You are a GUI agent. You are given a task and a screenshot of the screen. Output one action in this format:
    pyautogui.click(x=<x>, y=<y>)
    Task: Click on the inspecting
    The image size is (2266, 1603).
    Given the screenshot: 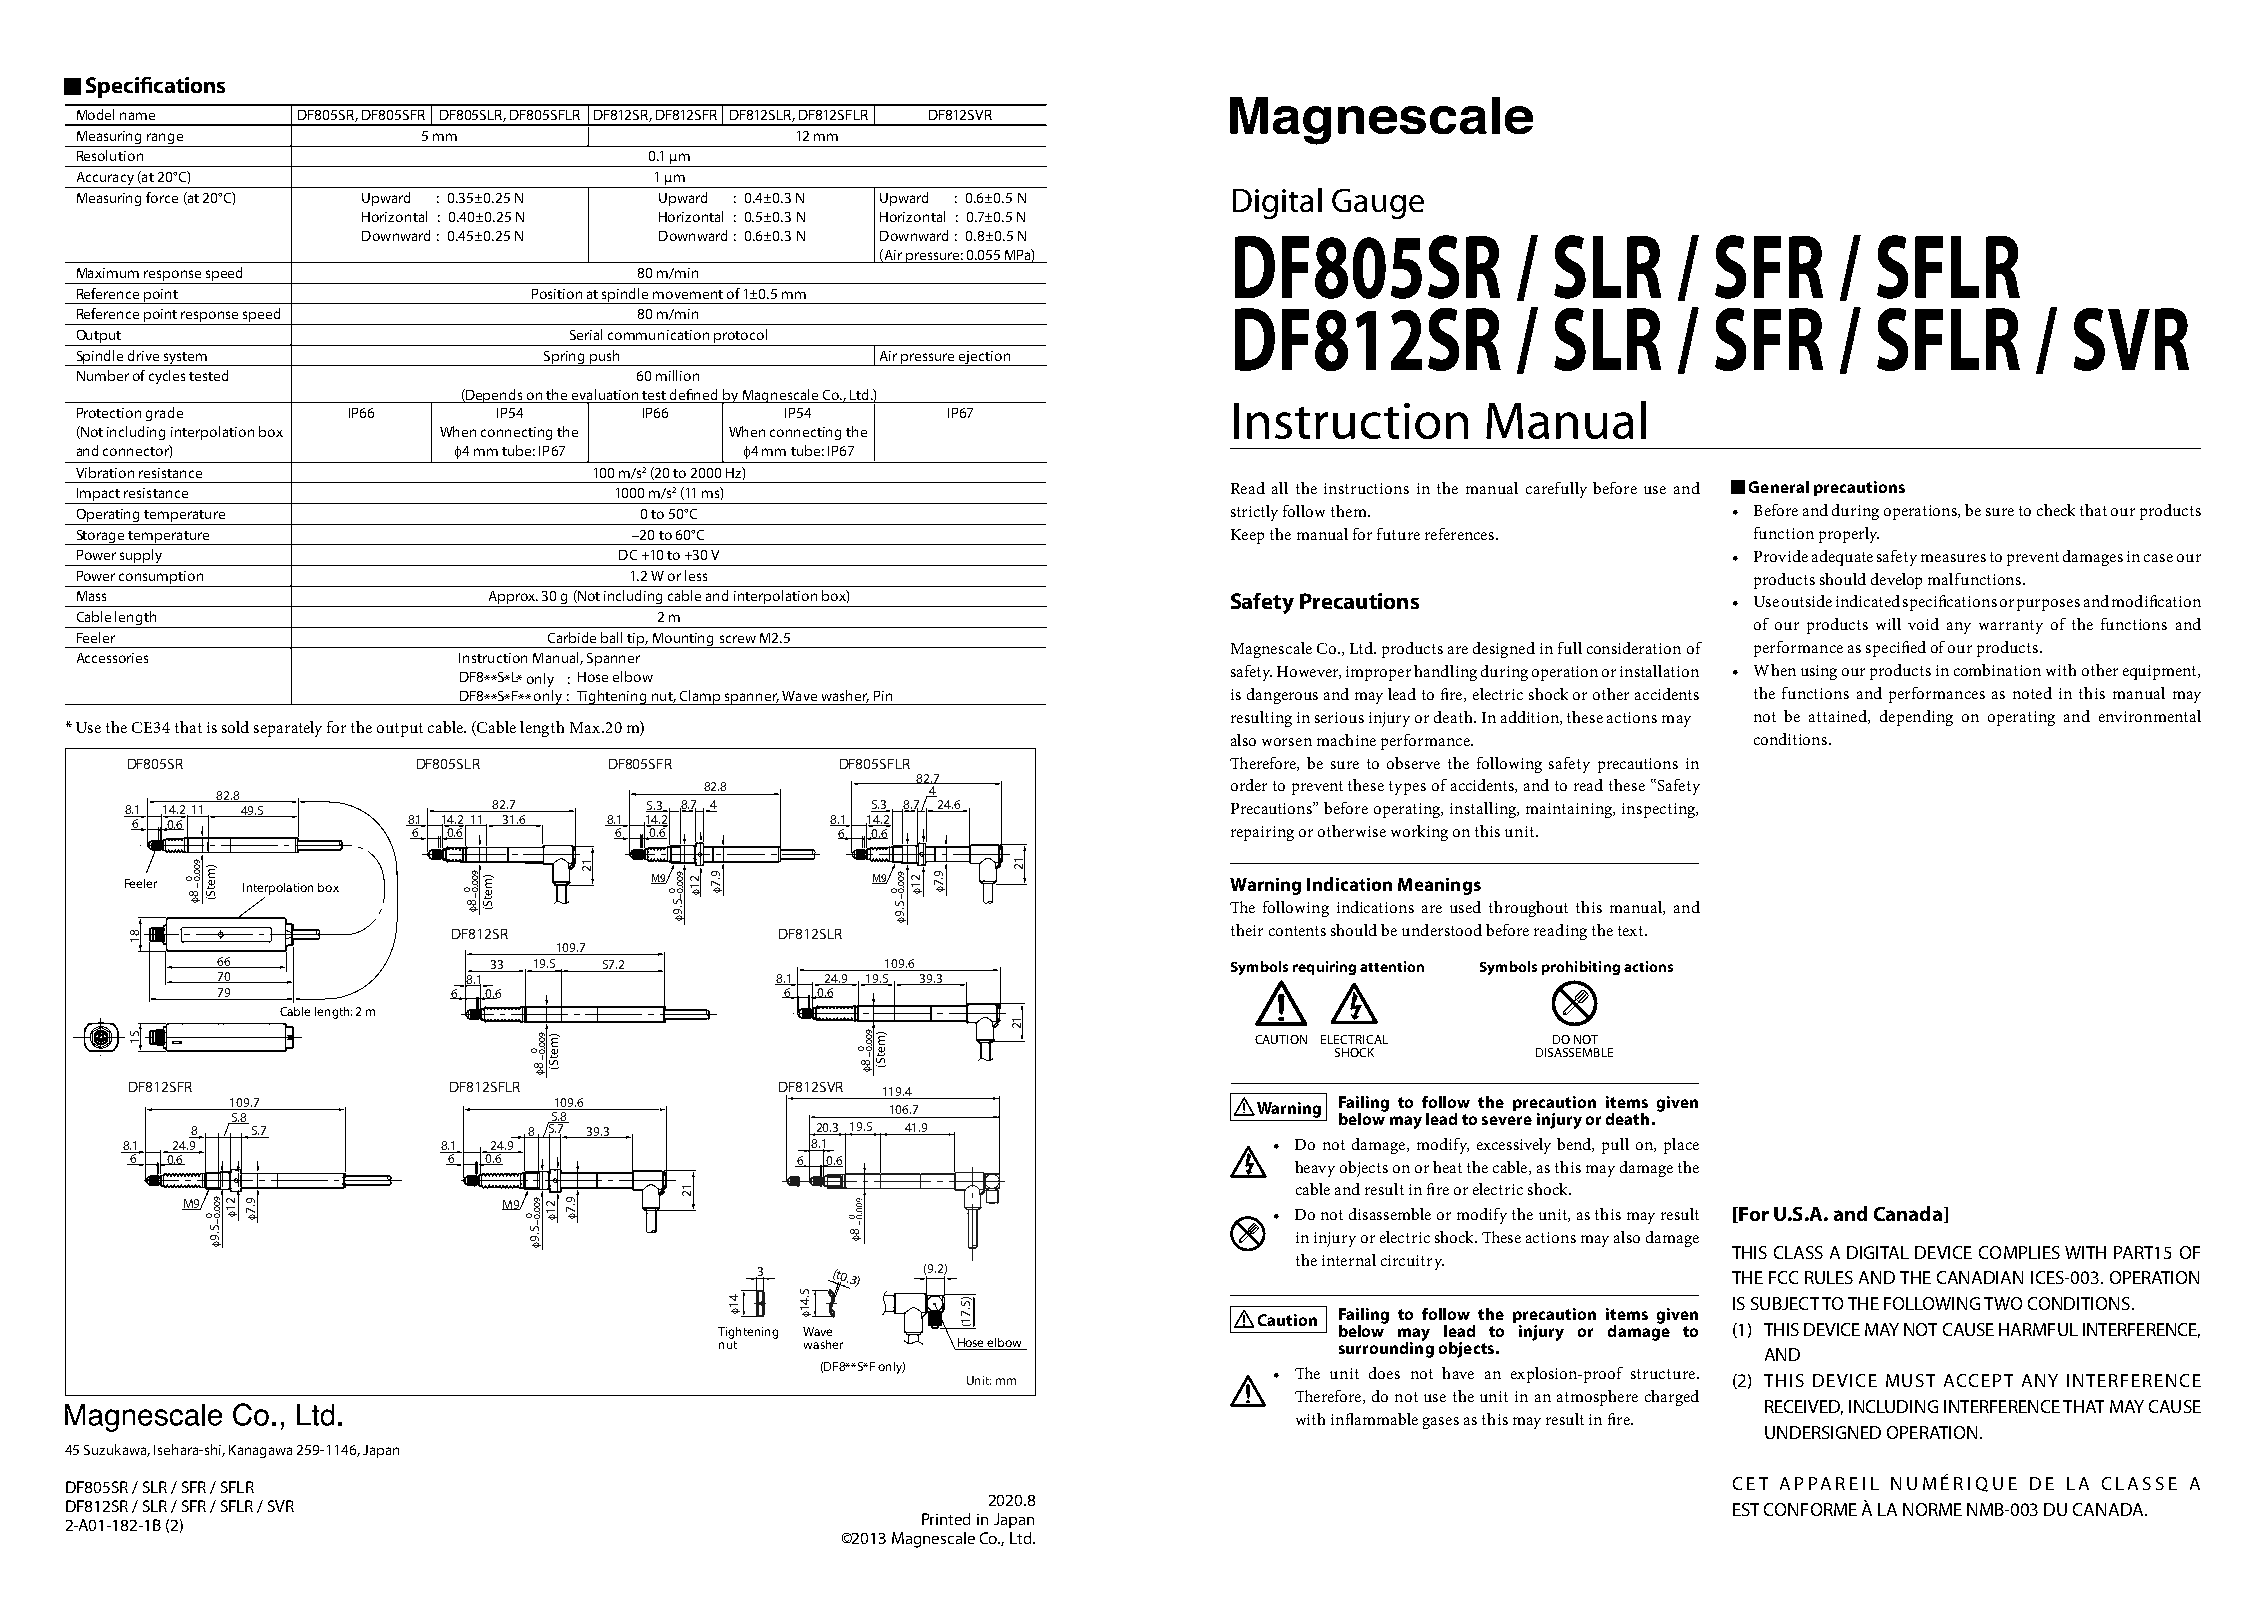 What is the action you would take?
    pyautogui.click(x=1660, y=810)
